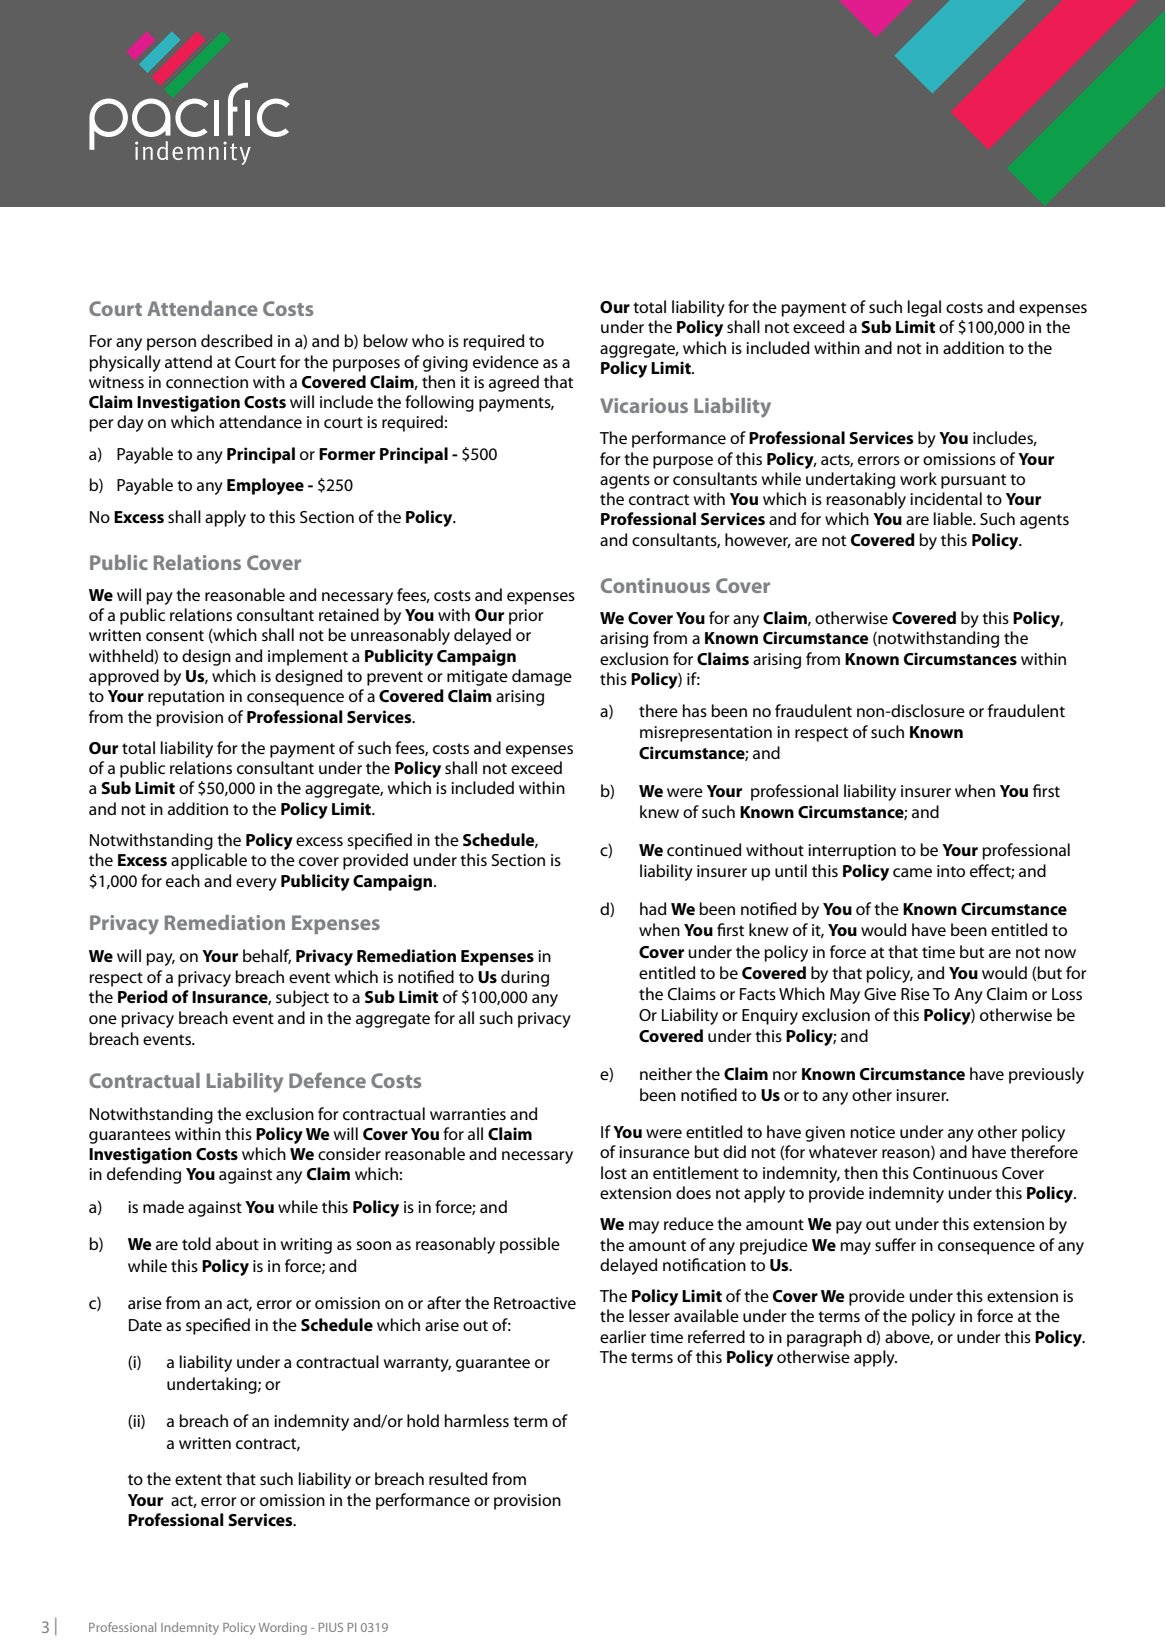 The width and height of the screenshot is (1166, 1649). What do you see at coordinates (506, 361) in the screenshot?
I see `evidence` at bounding box center [506, 361].
